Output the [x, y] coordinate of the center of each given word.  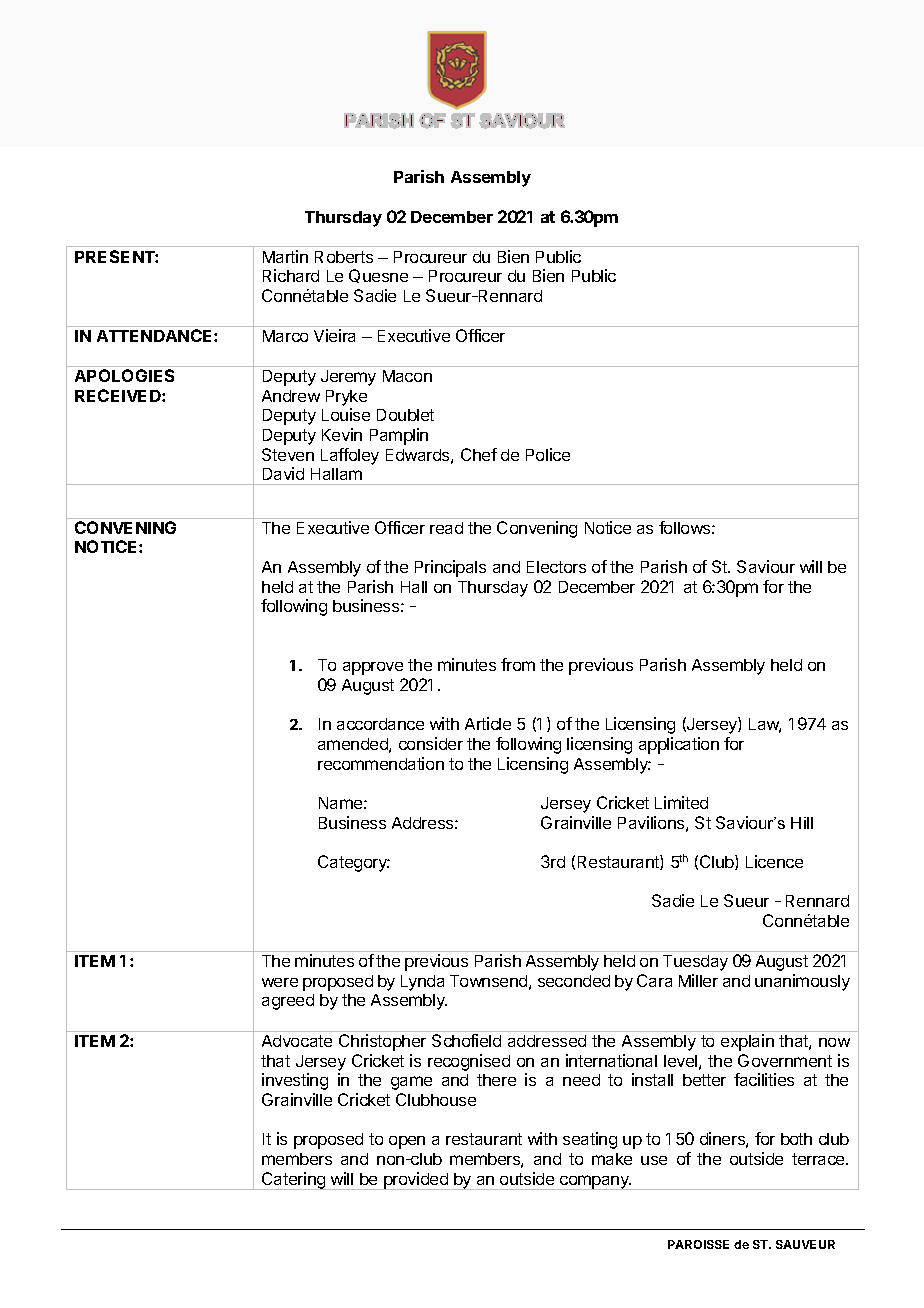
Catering [294, 1181]
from [518, 664]
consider [431, 743]
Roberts [344, 257]
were [280, 982]
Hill [802, 823]
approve [373, 668]
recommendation [381, 763]
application [679, 745]
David [283, 473]
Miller [698, 980]
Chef [479, 454]
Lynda [422, 983]
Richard [291, 275]
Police [548, 454]
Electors [556, 567]
